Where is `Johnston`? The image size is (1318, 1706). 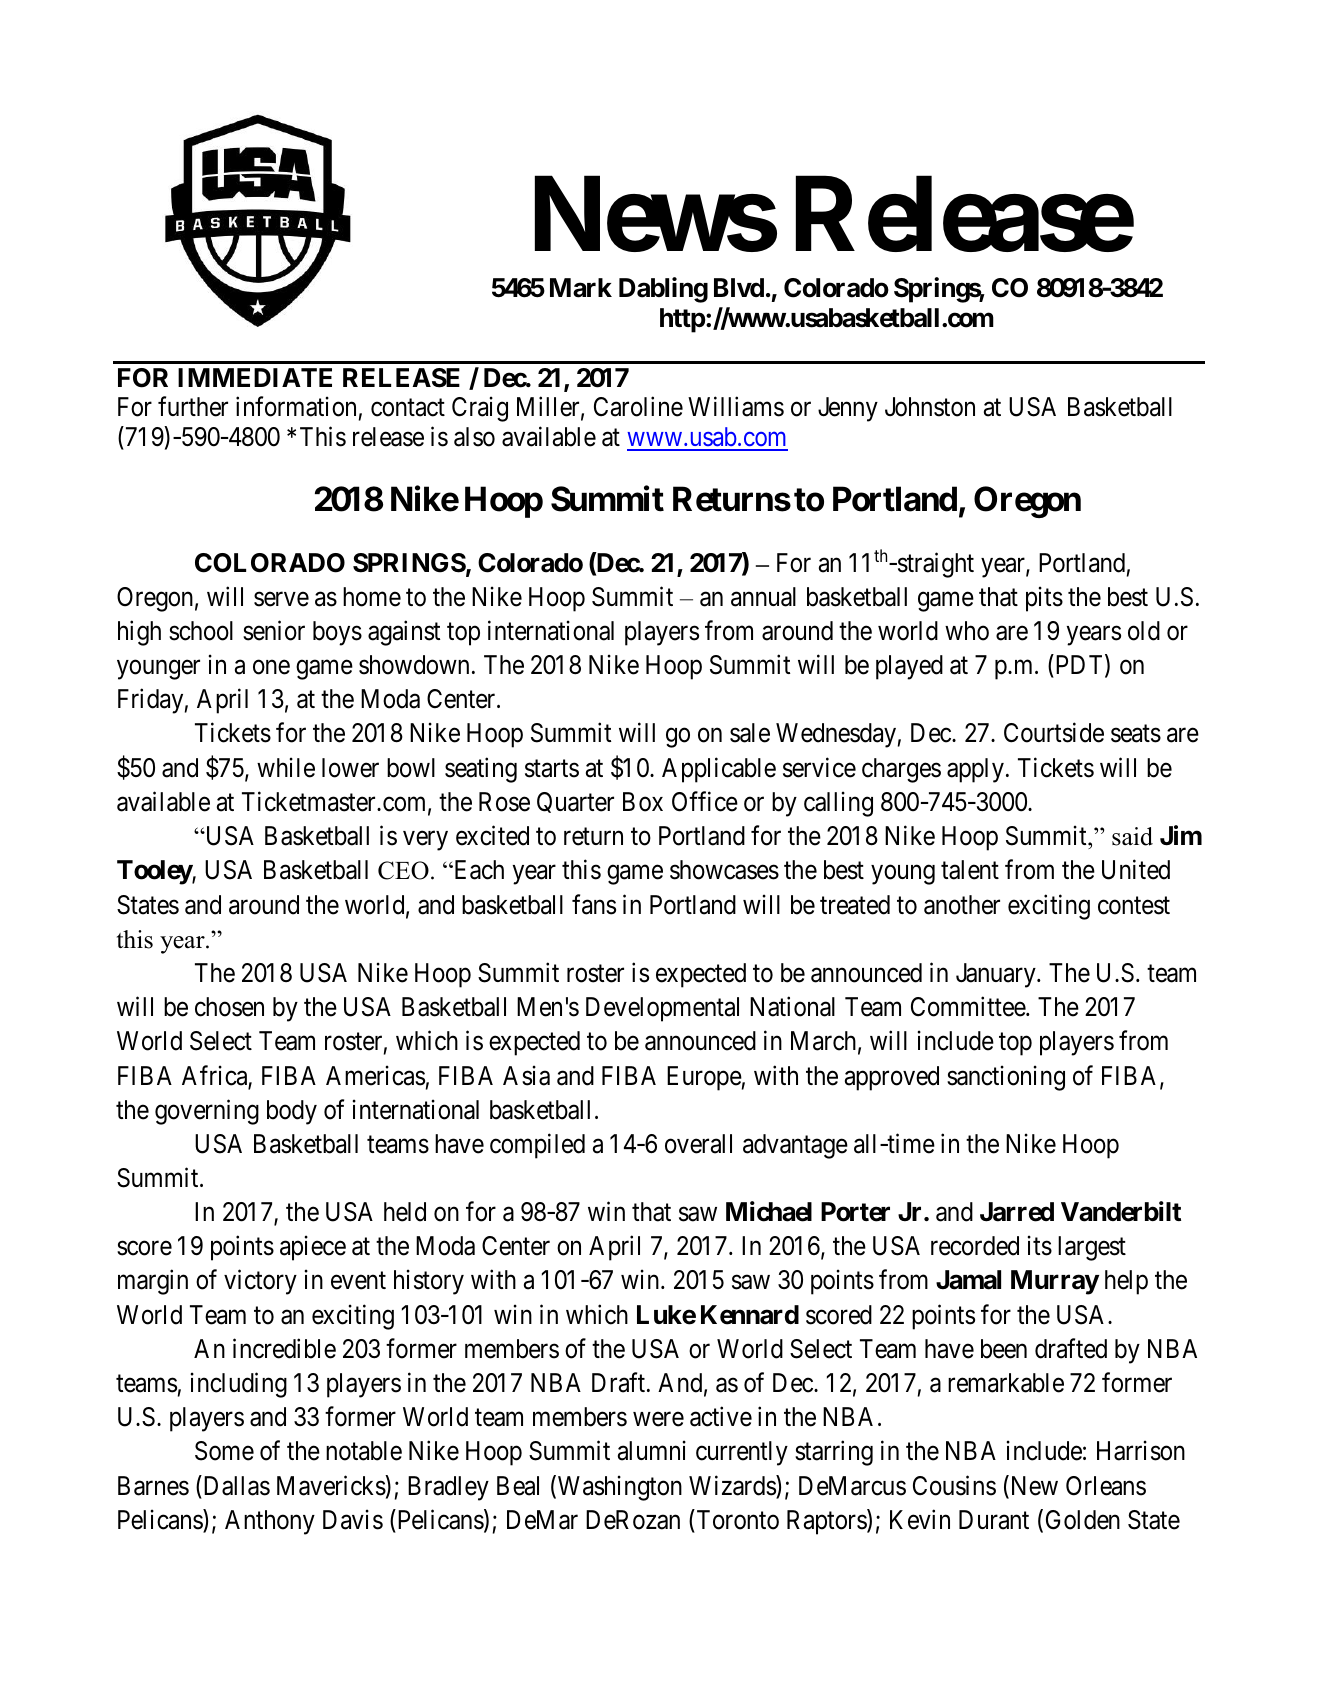
Johnston is located at coordinates (930, 407).
